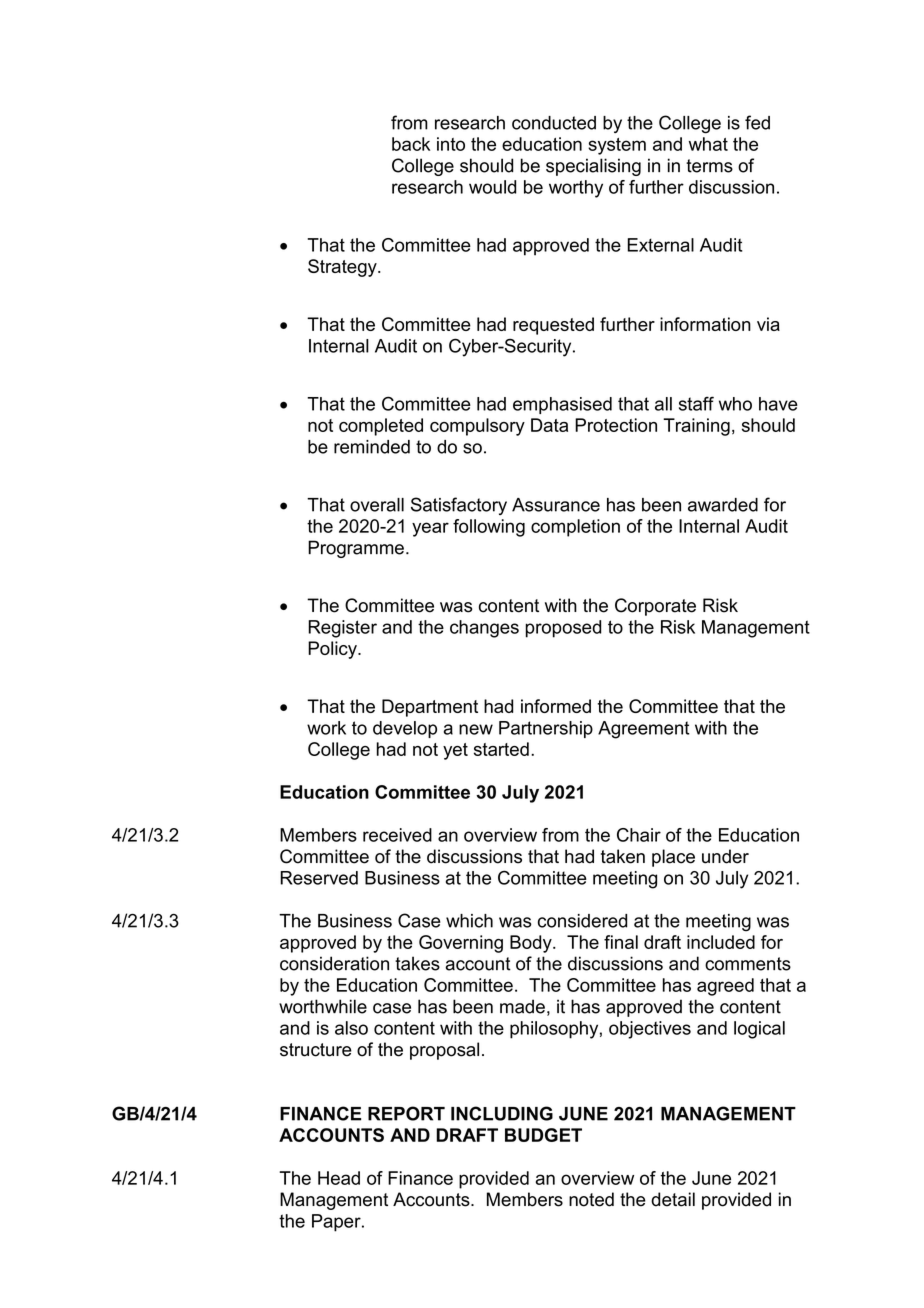 This document has width=924, height=1308. I want to click on conducted, so click(554, 123).
